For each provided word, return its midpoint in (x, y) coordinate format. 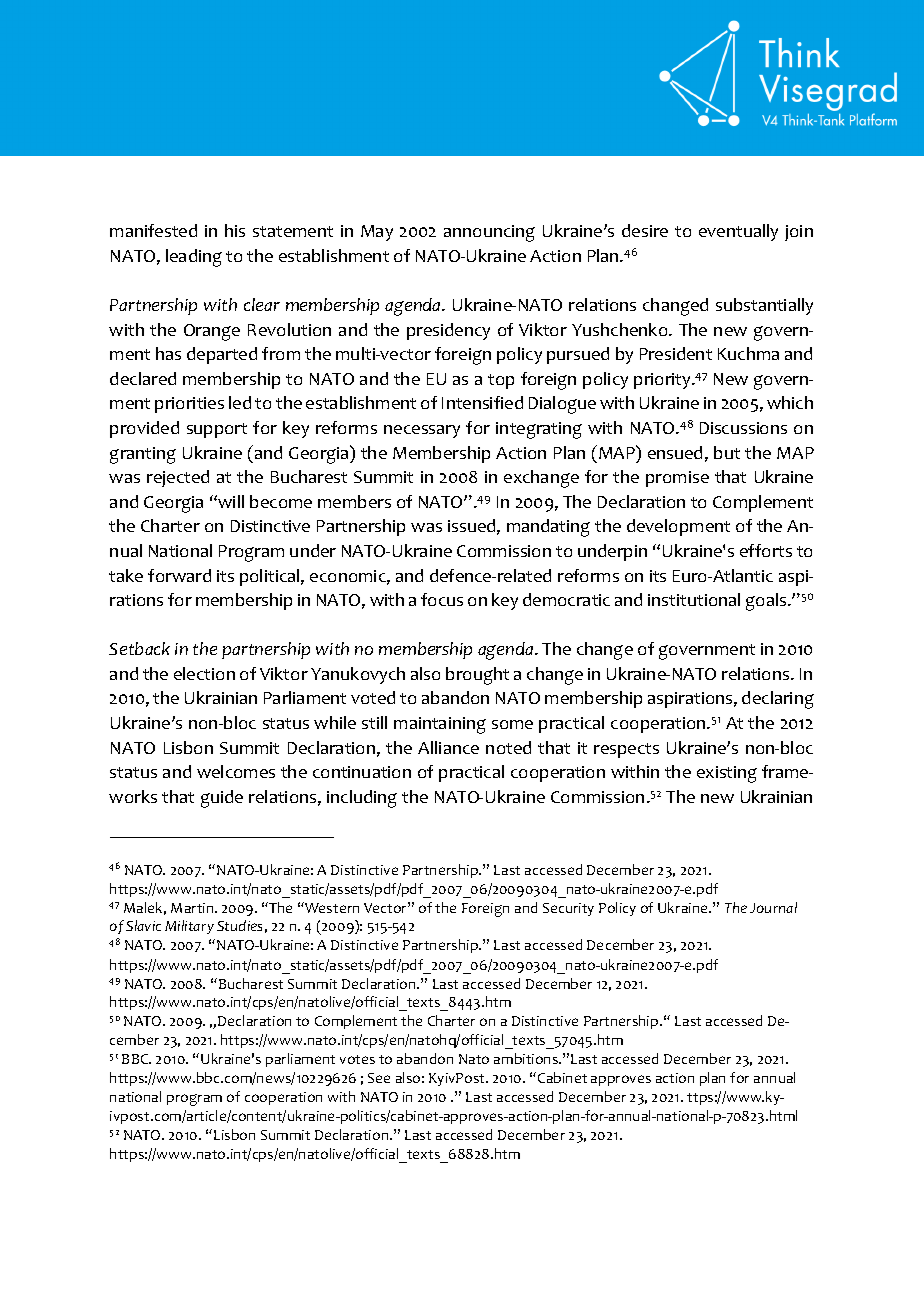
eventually (738, 232)
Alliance (448, 747)
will (231, 501)
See (379, 1078)
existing (727, 774)
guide (222, 799)
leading (194, 258)
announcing (489, 233)
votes (357, 1059)
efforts (766, 550)
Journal (773, 907)
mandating (548, 528)
